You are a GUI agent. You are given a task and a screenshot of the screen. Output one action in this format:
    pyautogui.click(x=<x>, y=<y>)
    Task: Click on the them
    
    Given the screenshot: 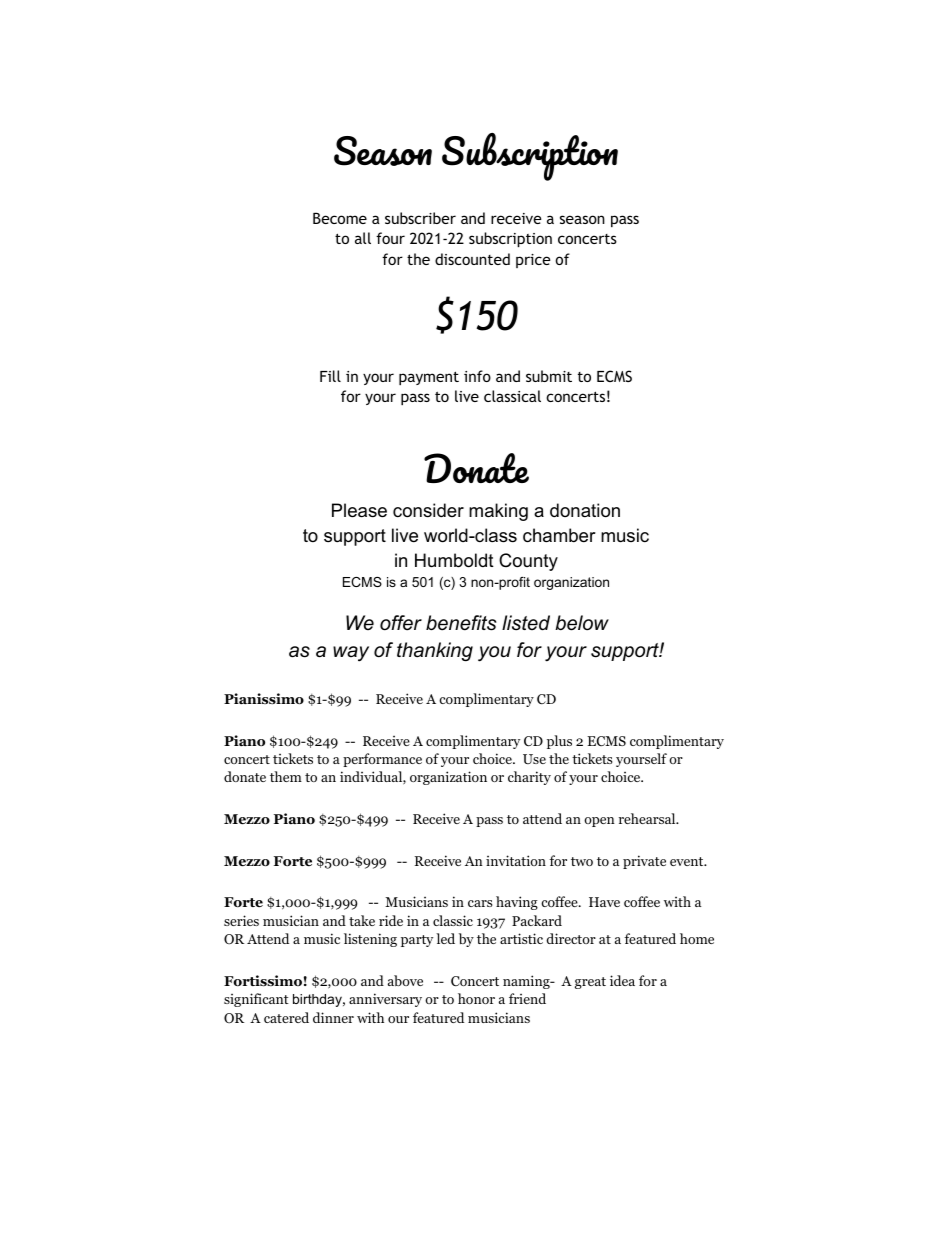 What is the action you would take?
    pyautogui.click(x=286, y=776)
